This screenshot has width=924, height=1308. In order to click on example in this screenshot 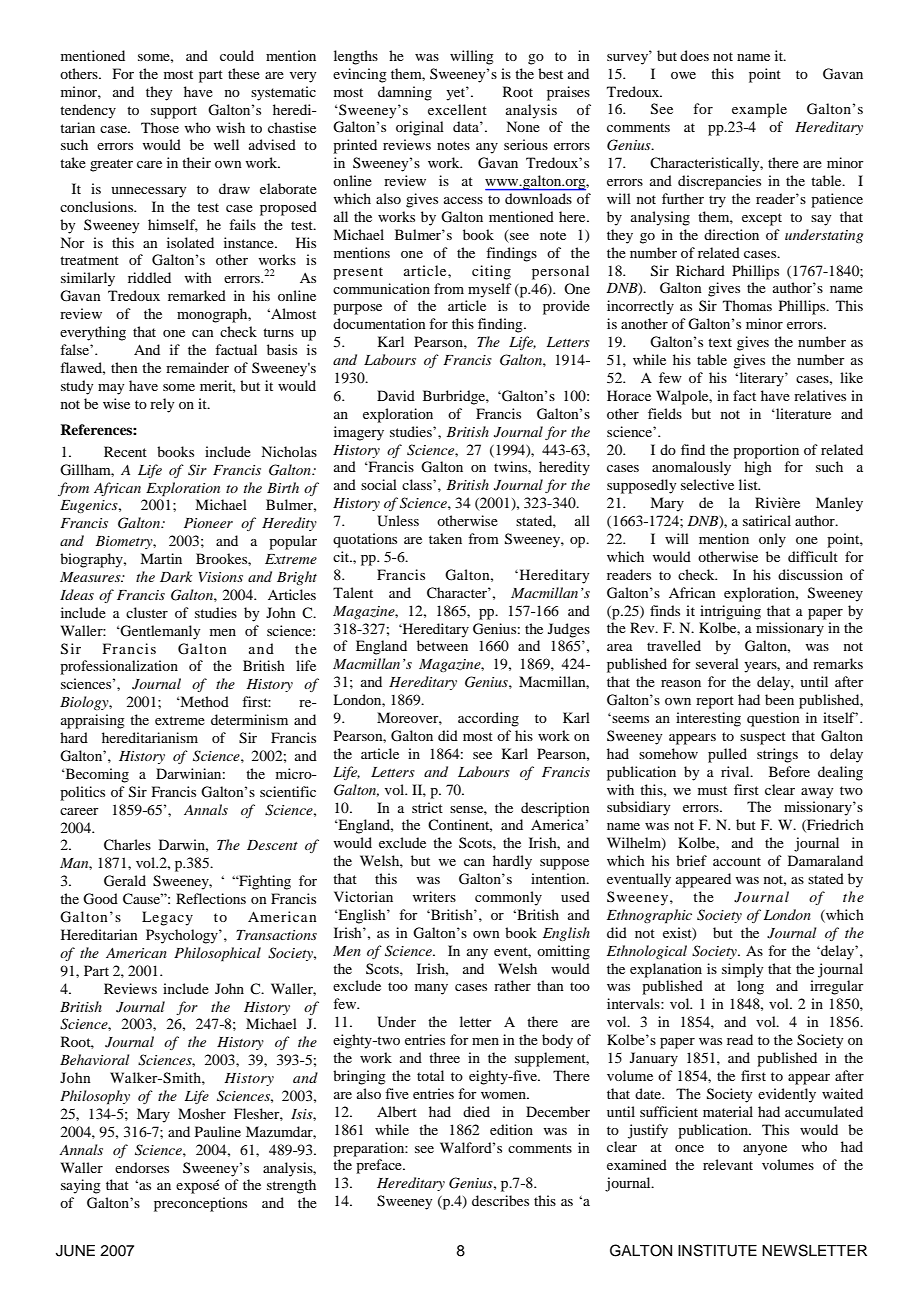, I will do `click(759, 110)`.
